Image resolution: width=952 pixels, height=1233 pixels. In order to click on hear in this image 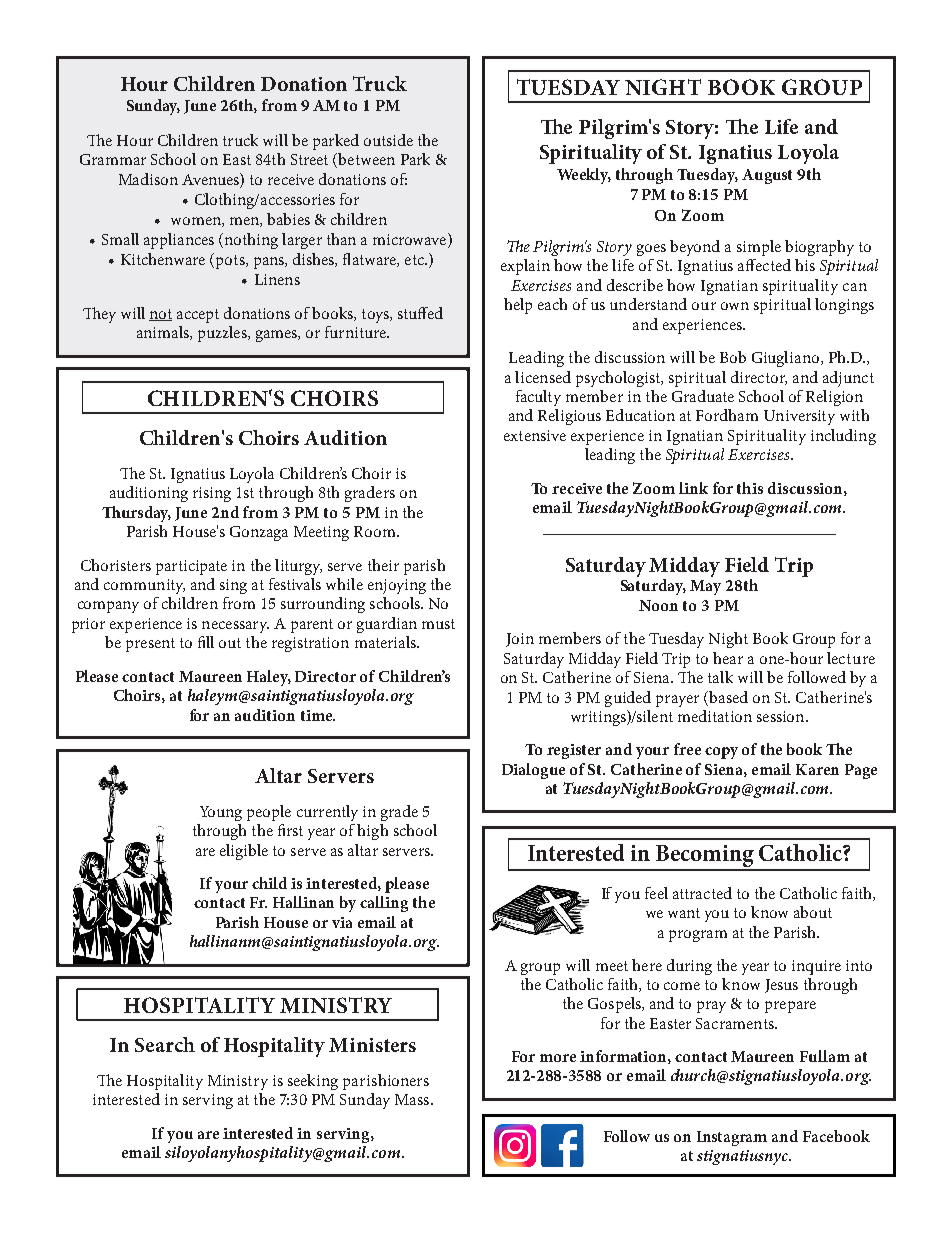, I will do `click(728, 658)`.
